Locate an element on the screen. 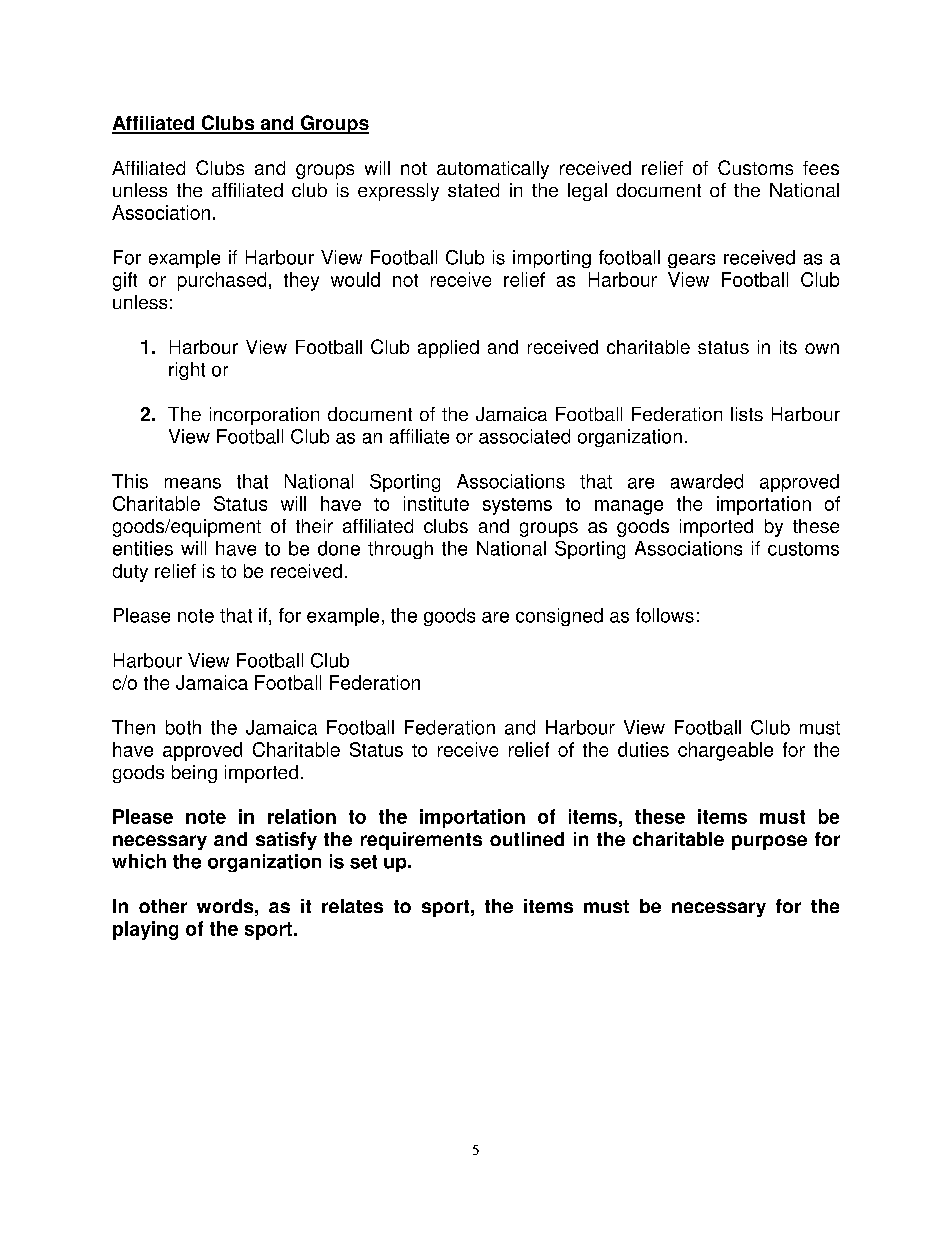  purchased is located at coordinates (222, 281).
